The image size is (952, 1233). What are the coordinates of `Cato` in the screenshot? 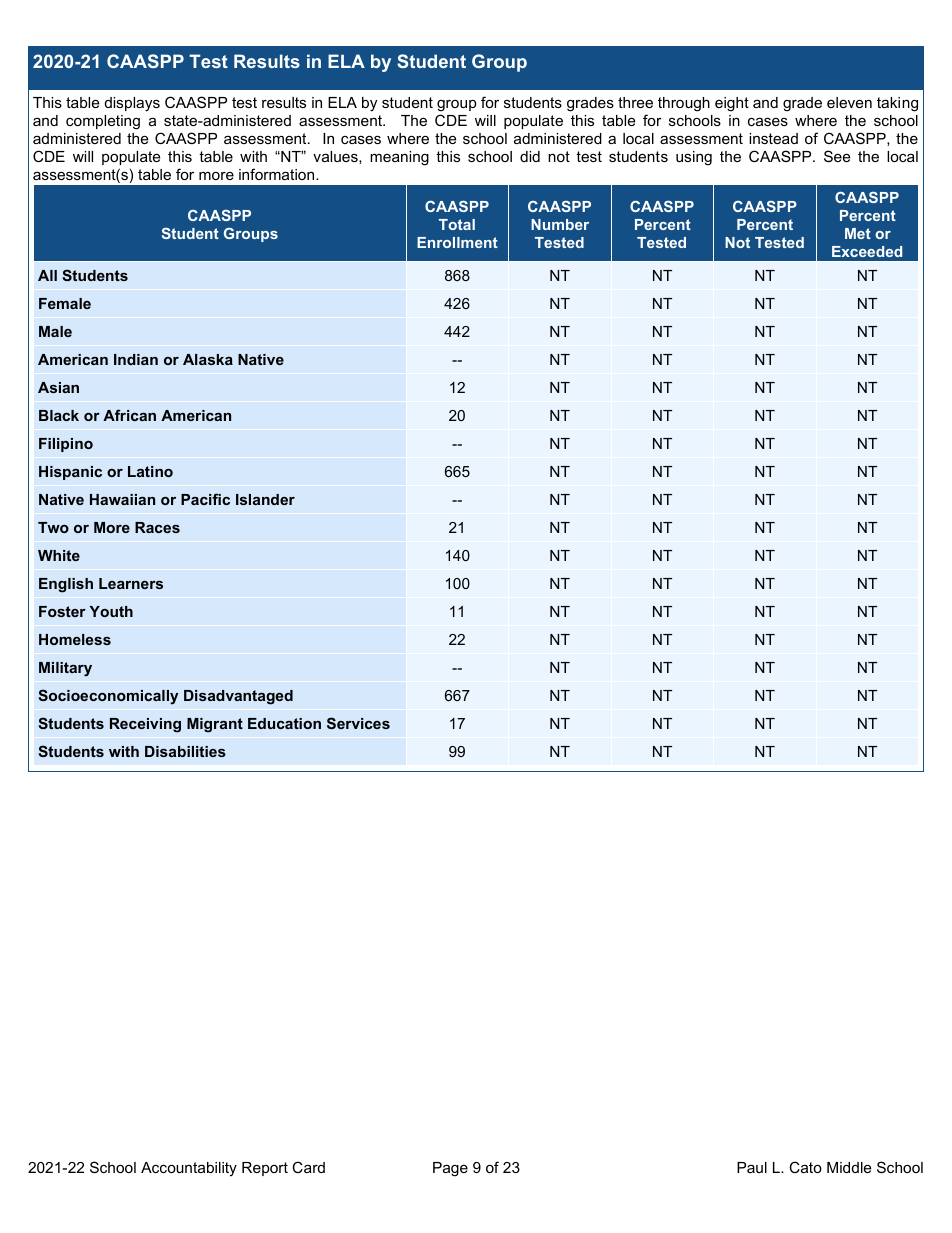 It's located at (805, 1167).
